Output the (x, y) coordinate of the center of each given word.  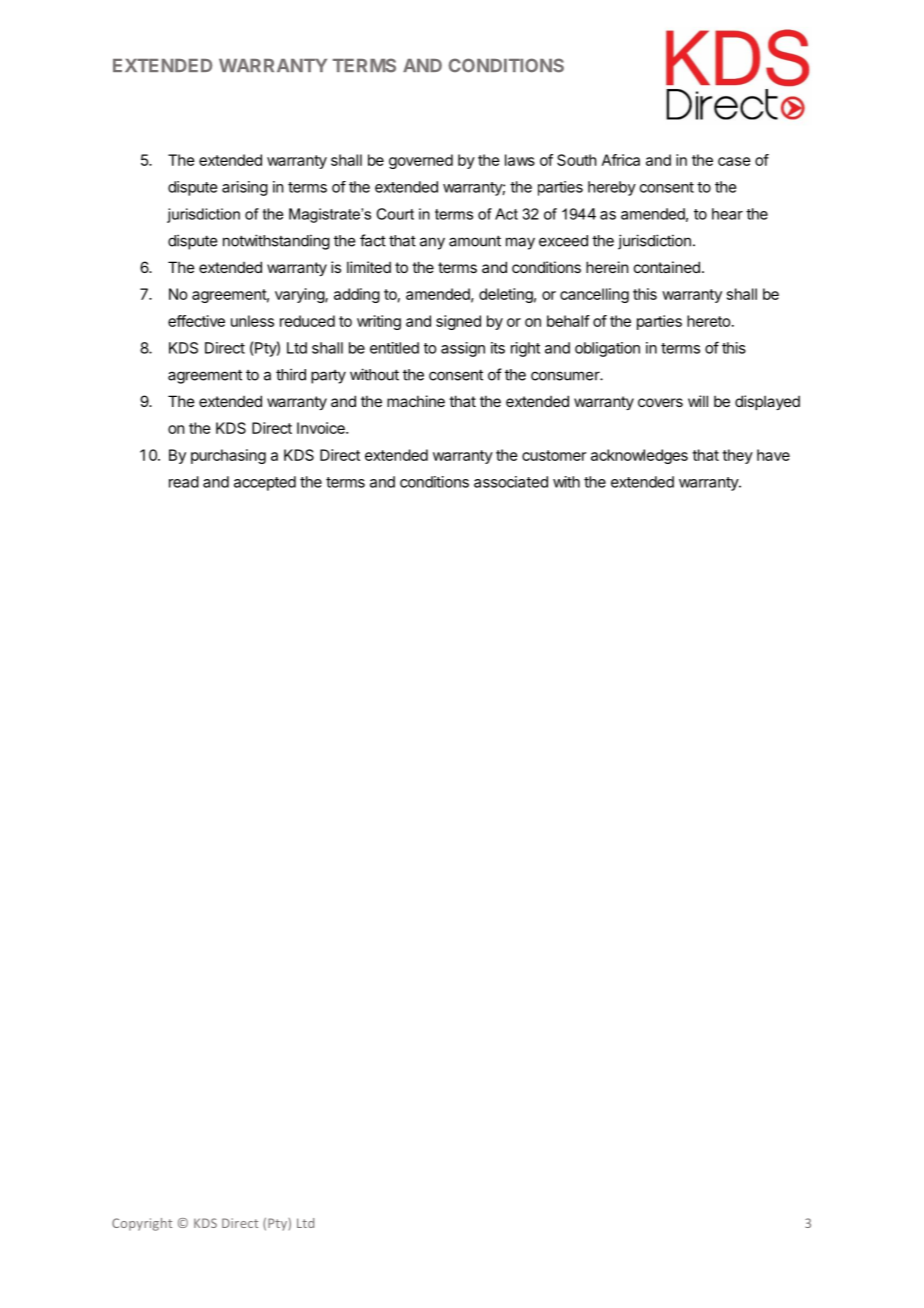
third (291, 374)
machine (416, 401)
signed (458, 322)
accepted (265, 483)
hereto (709, 321)
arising (245, 188)
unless (252, 321)
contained (667, 267)
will (698, 401)
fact (373, 240)
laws (520, 160)
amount (475, 241)
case (734, 161)
